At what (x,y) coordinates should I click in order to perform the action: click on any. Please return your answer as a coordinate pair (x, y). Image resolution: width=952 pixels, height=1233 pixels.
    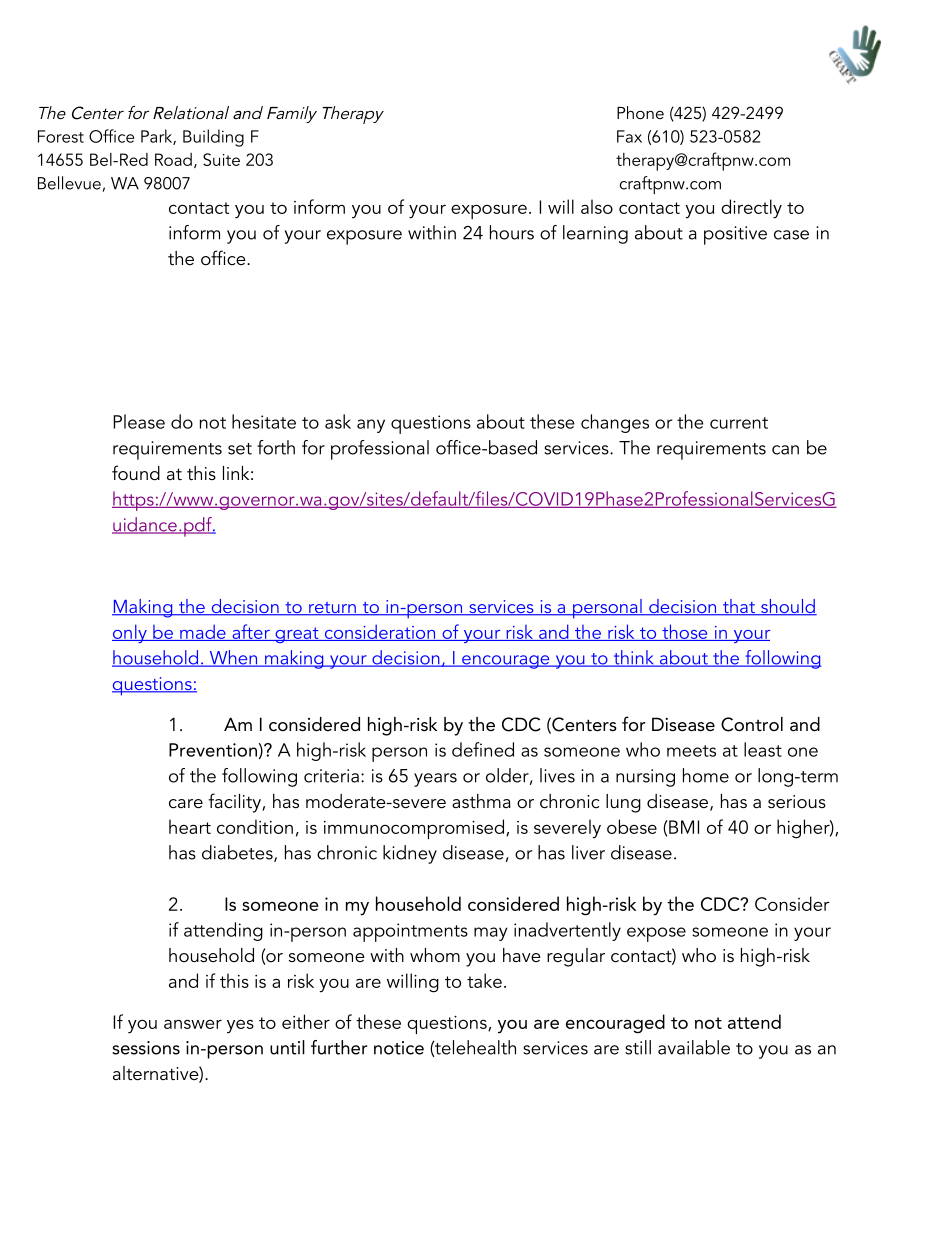
    Looking at the image, I should click on (371, 426).
